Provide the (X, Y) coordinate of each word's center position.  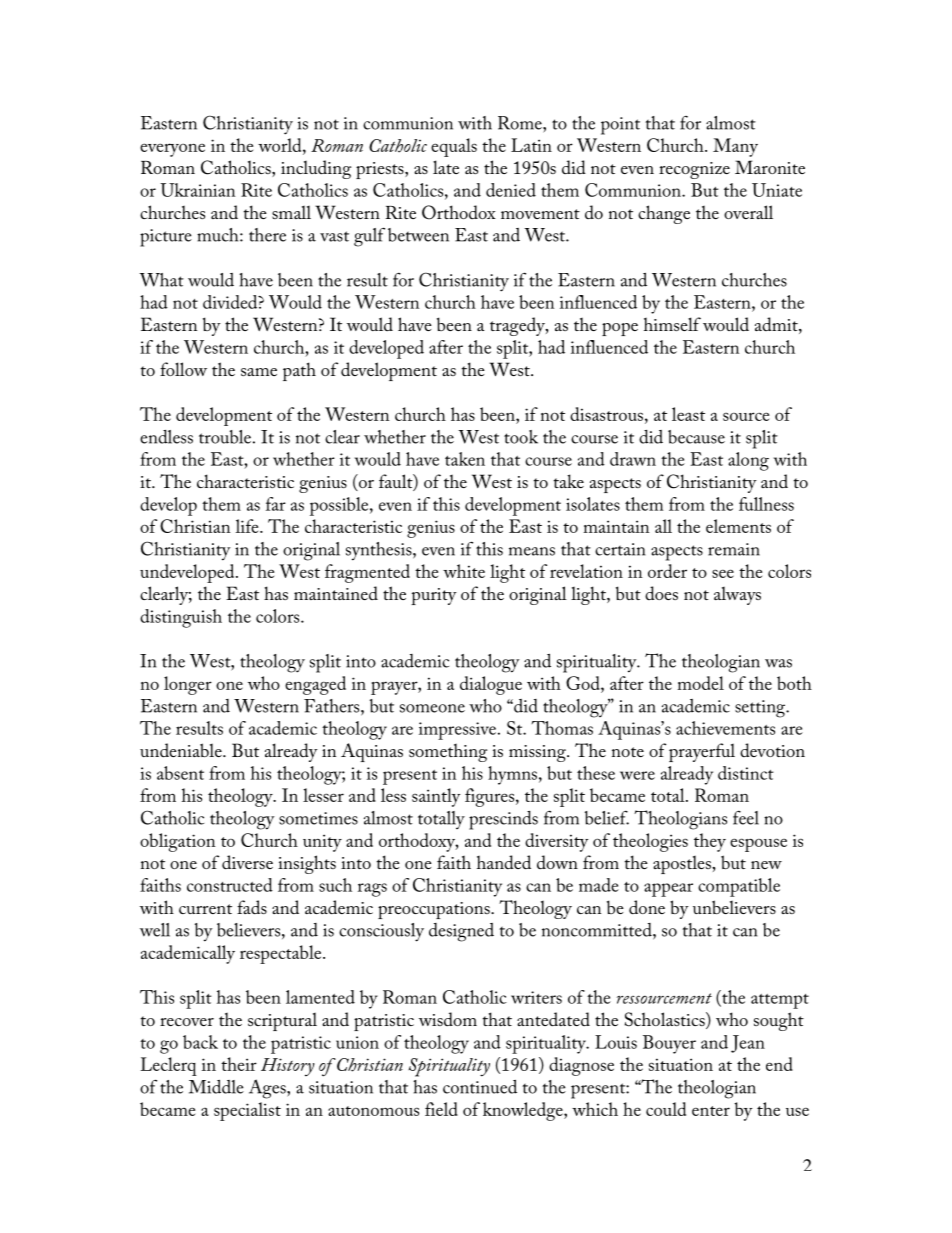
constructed (230, 885)
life (248, 526)
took (521, 437)
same (259, 372)
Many (735, 147)
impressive (459, 731)
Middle (216, 1087)
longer (188, 685)
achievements (725, 728)
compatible (739, 887)
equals (454, 147)
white (464, 571)
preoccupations (435, 910)
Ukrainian (197, 190)
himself (672, 324)
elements (738, 526)
